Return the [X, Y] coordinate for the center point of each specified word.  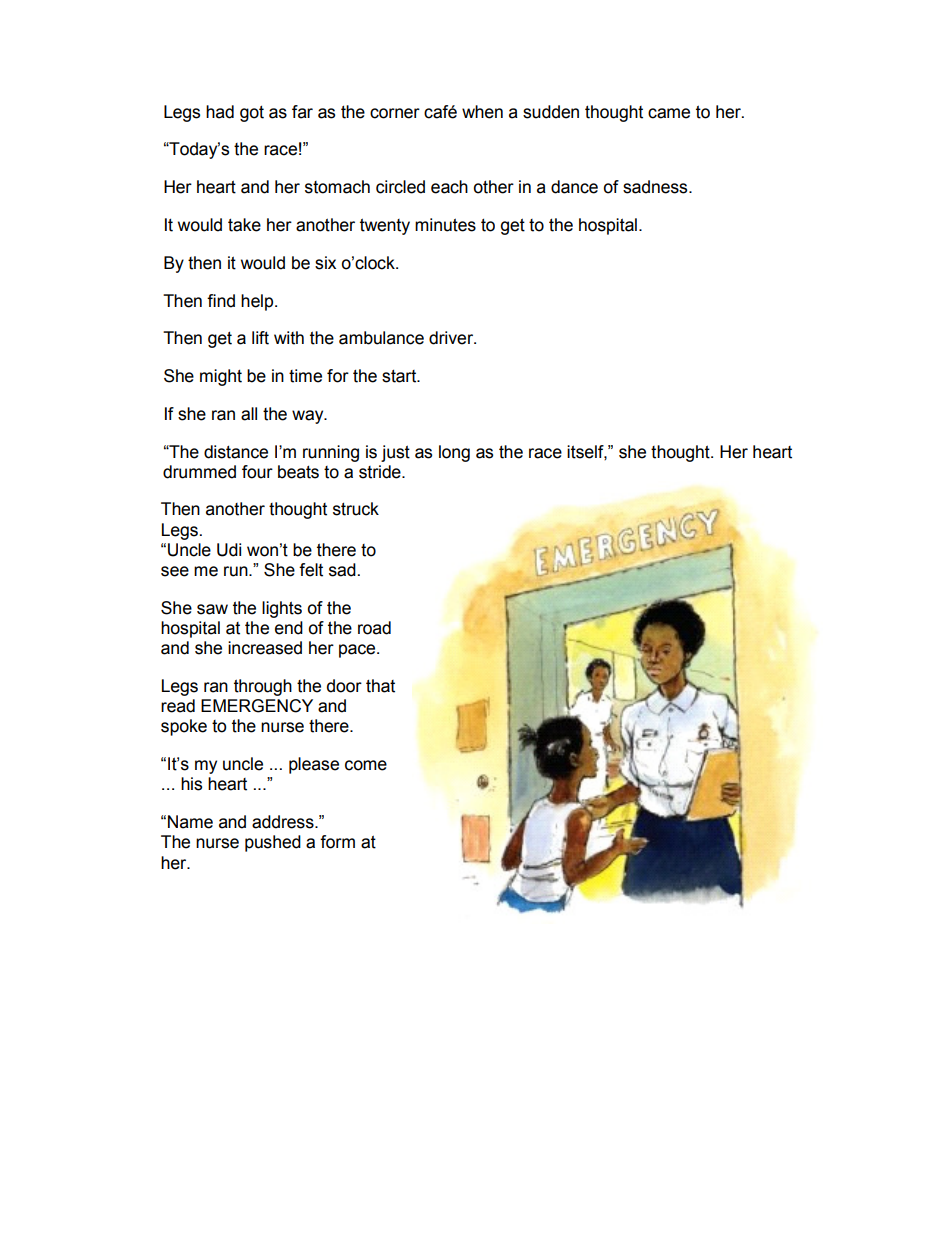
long [454, 453]
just [395, 453]
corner [395, 113]
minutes [445, 225]
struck [356, 509]
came [669, 113]
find [221, 301]
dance [574, 187]
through [263, 687]
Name [190, 822]
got [252, 113]
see [175, 571]
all [249, 414]
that [380, 686]
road [374, 628]
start [400, 376]
